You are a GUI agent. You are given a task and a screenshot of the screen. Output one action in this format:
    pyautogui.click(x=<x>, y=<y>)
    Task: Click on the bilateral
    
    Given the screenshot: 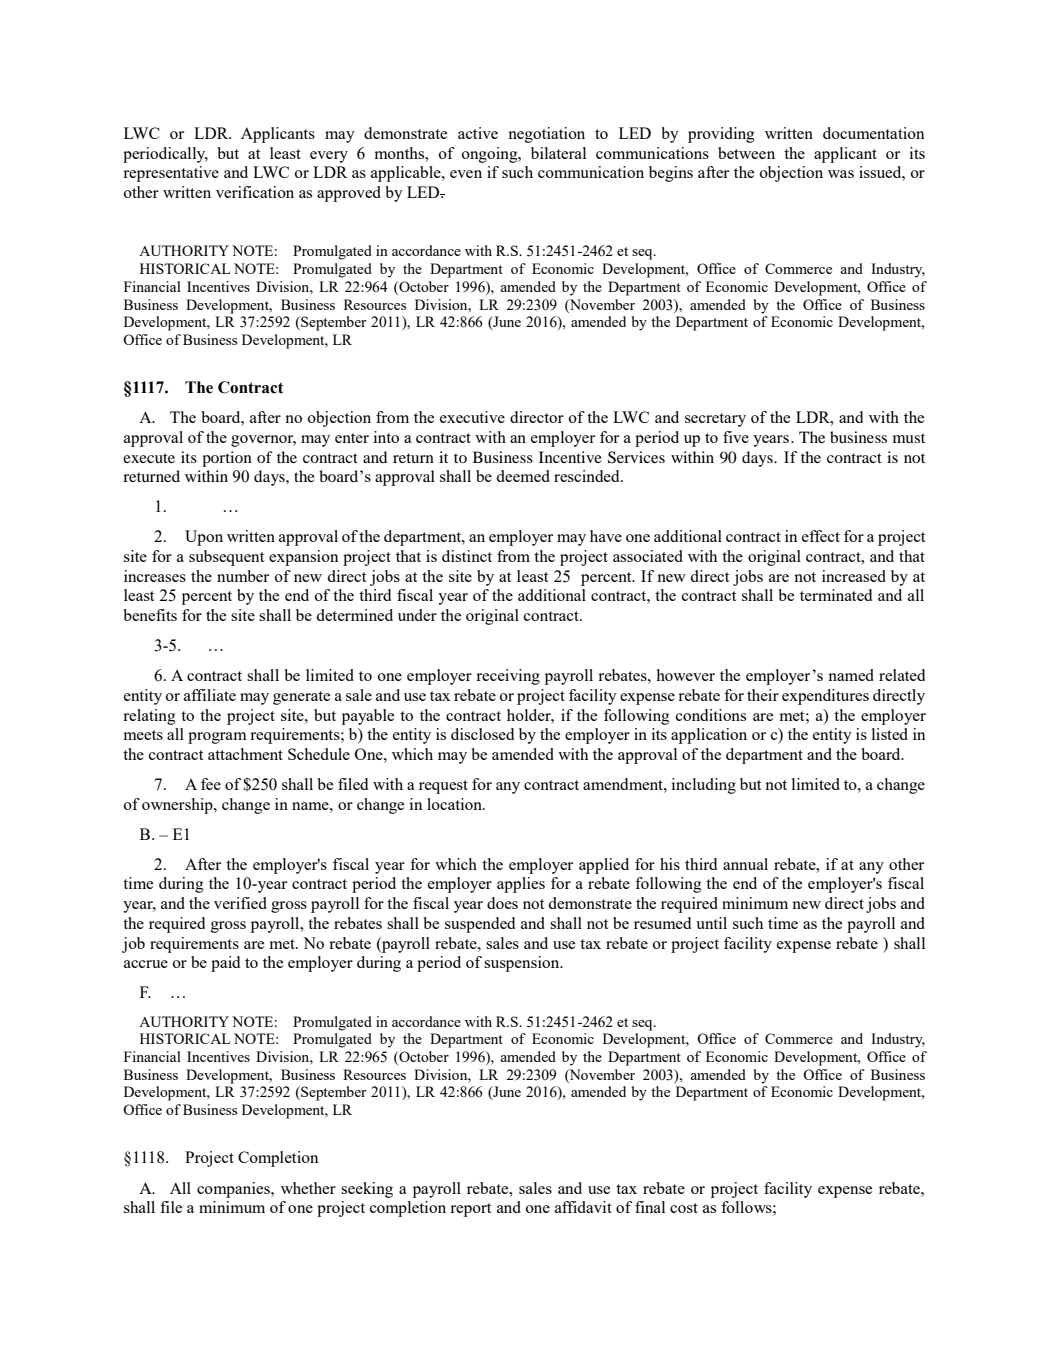 What is the action you would take?
    pyautogui.click(x=558, y=153)
